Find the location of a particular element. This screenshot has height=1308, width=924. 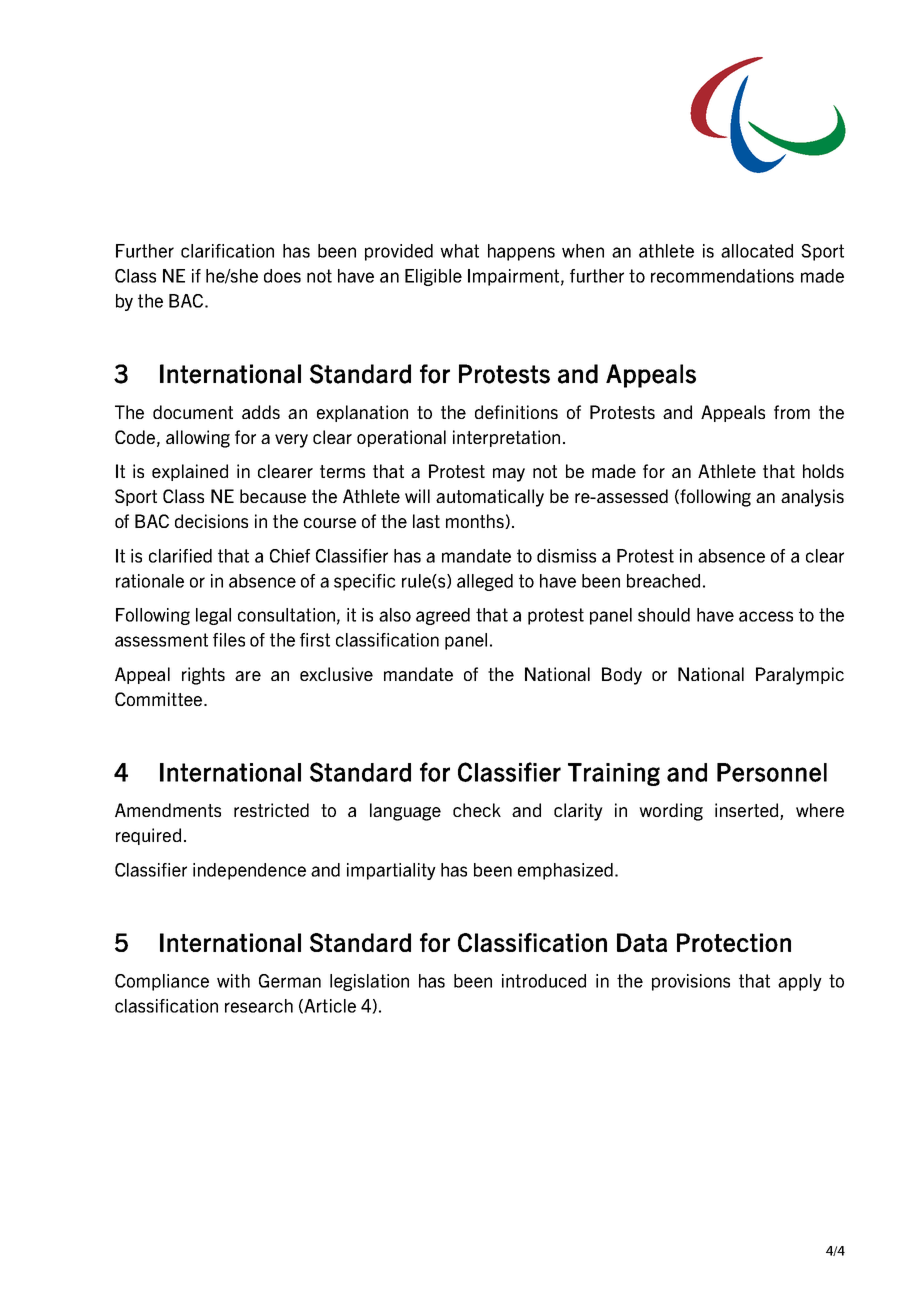

automatically is located at coordinates (490, 498).
